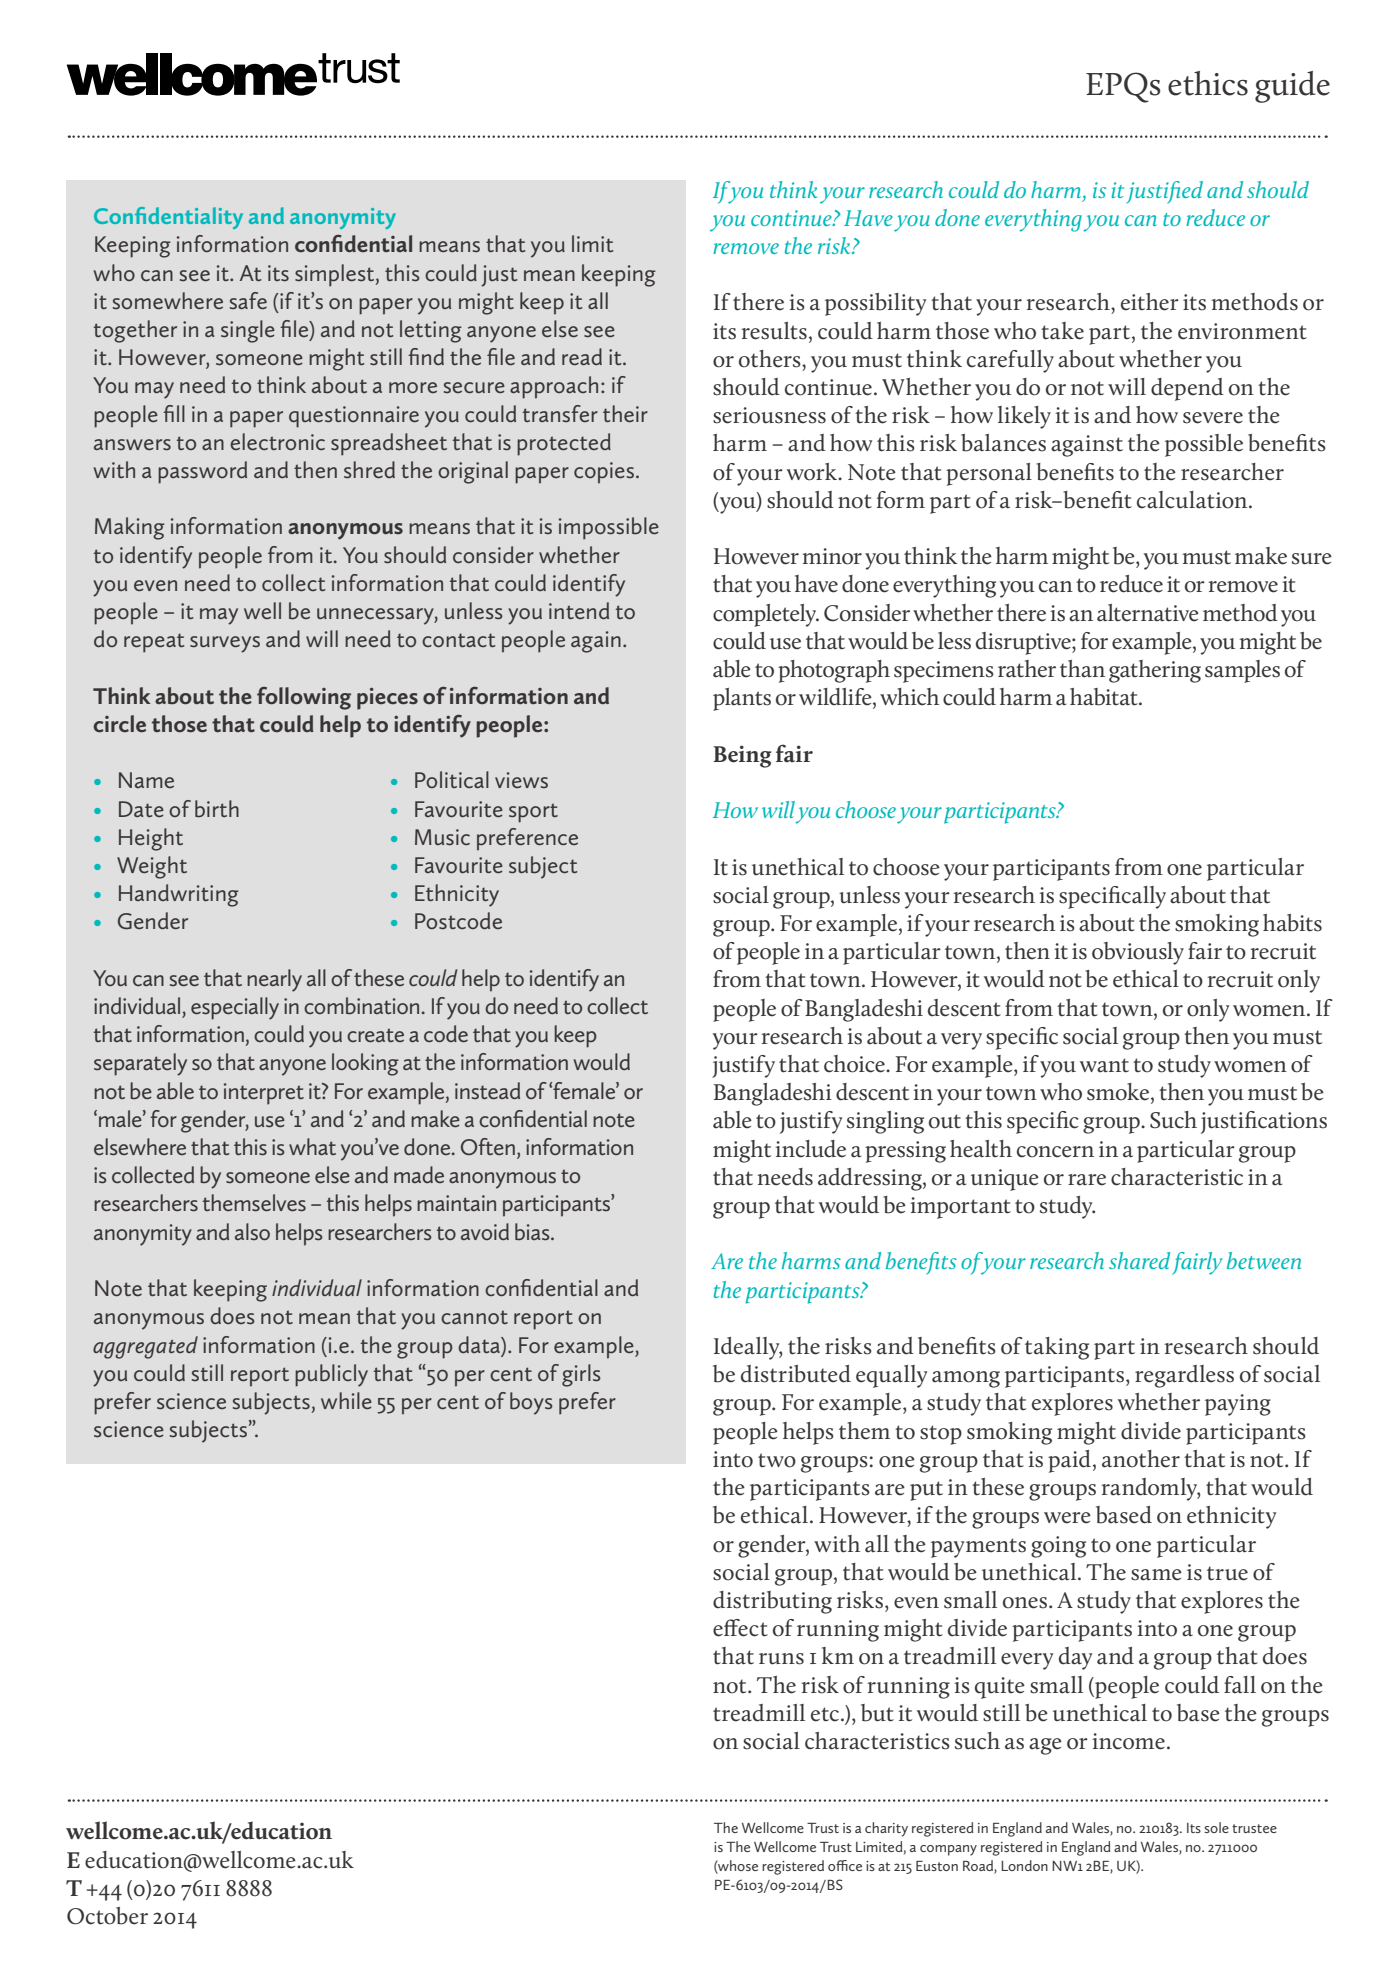 This document has width=1399, height=1979. Describe the element at coordinates (235, 1008) in the document. I see `especially` at that location.
